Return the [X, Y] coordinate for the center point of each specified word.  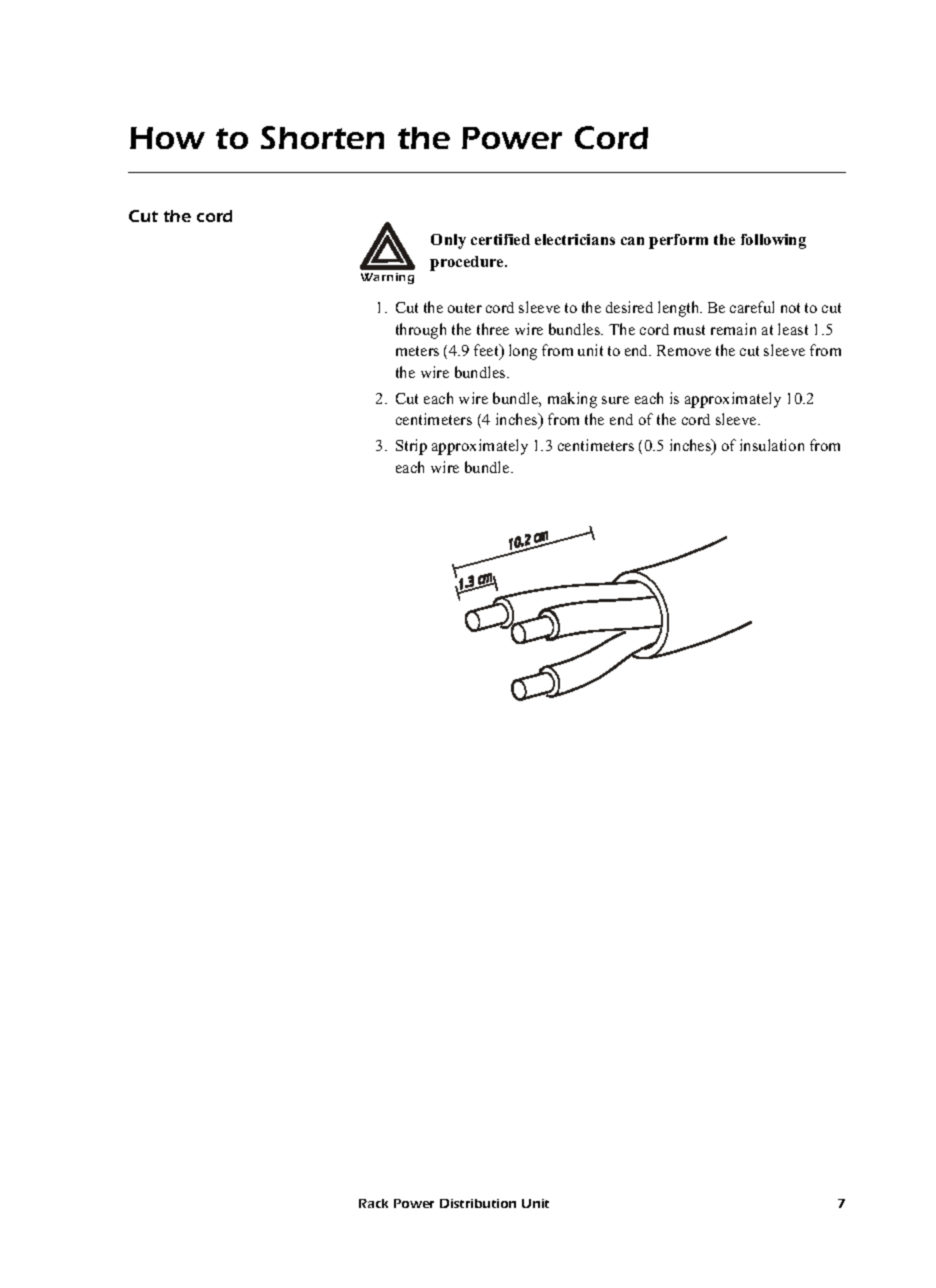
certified [500, 239]
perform [678, 241]
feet [488, 351]
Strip [411, 447]
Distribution [478, 1203]
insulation [772, 445]
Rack [373, 1203]
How [167, 138]
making [572, 400]
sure [615, 400]
